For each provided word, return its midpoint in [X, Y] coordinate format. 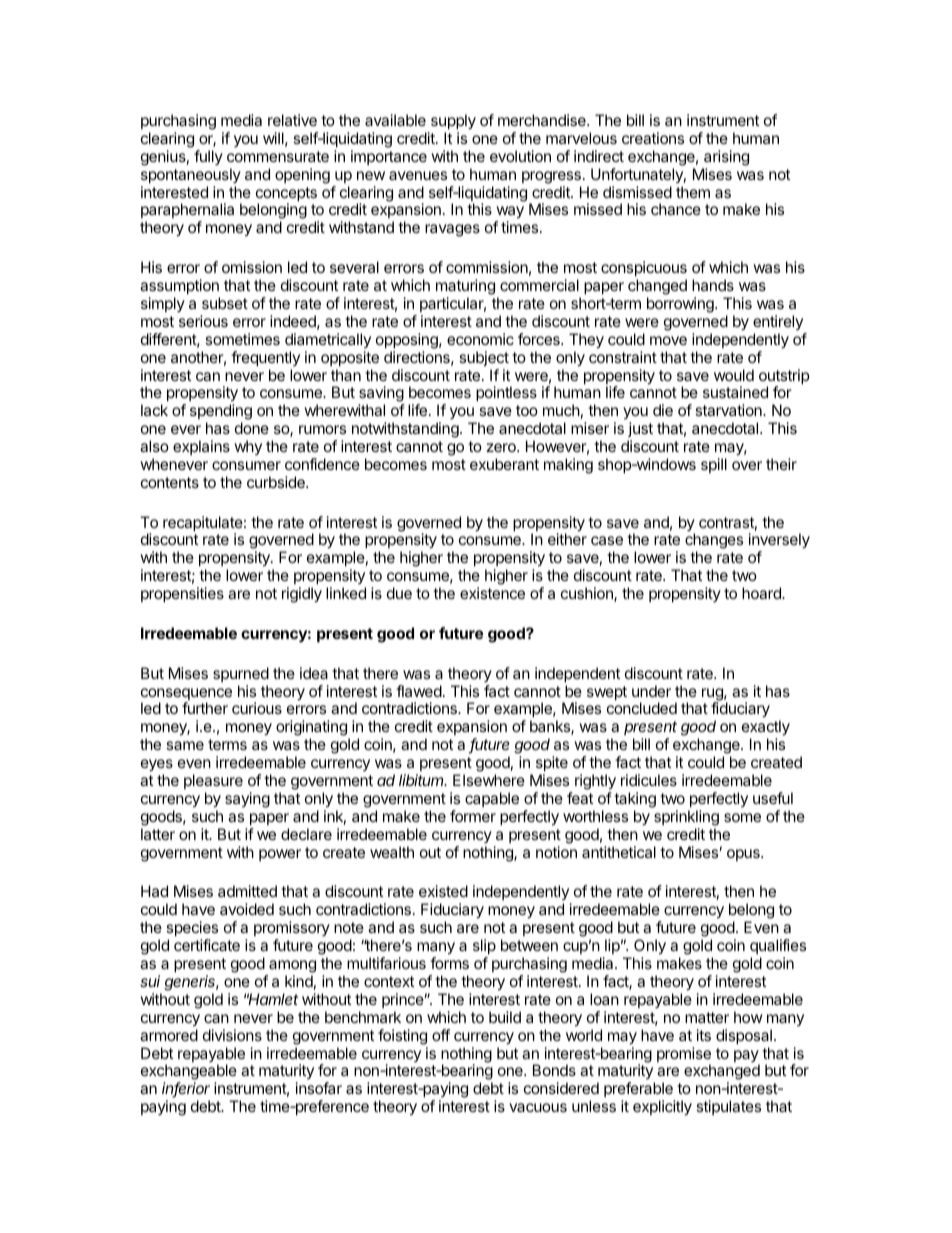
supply [453, 122]
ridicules [649, 780]
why [248, 447]
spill [714, 465]
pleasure [213, 781]
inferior [186, 1089]
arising [726, 158]
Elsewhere [489, 780]
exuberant [504, 464]
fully [208, 157]
